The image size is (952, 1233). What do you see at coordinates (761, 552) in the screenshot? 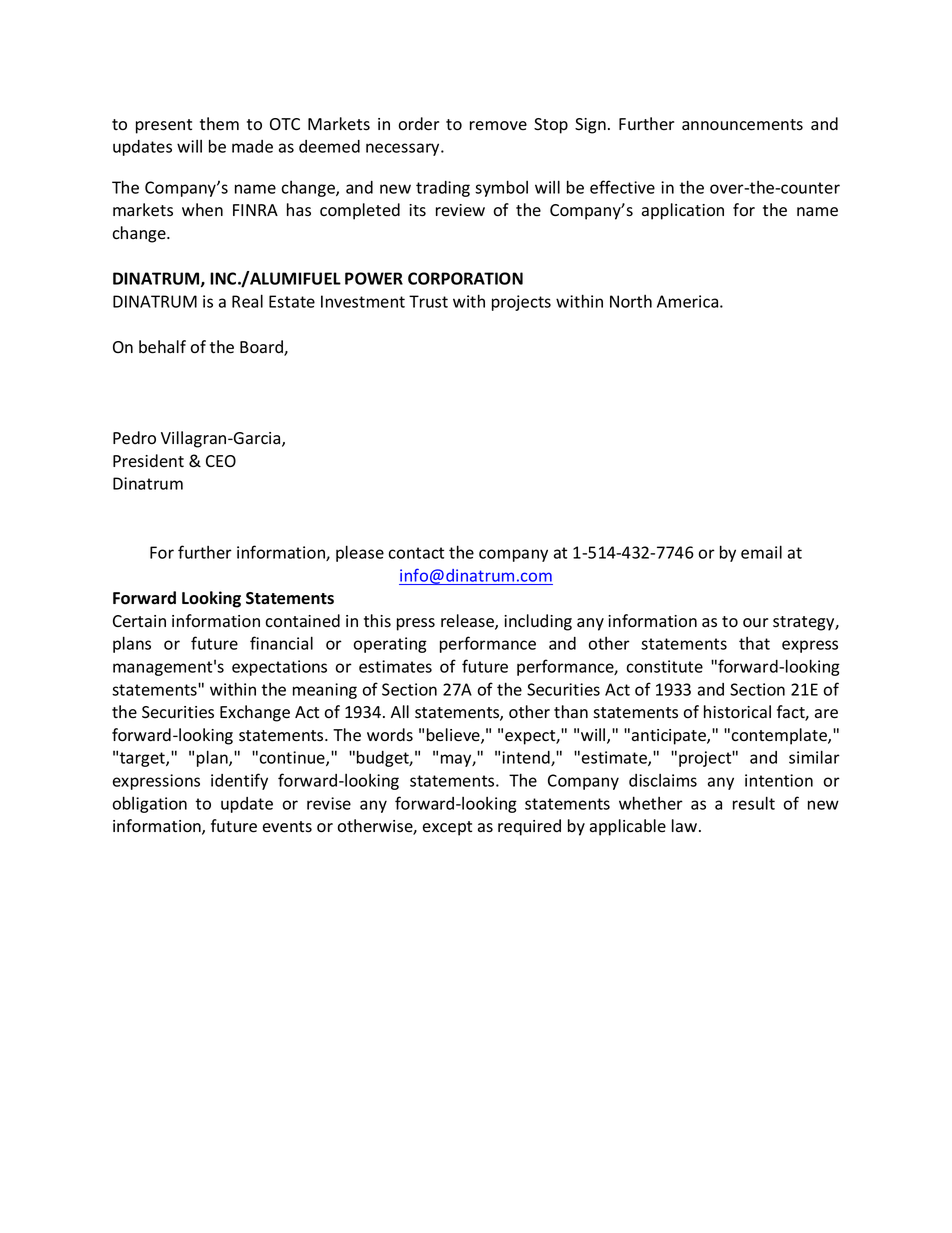
I see `email` at bounding box center [761, 552].
